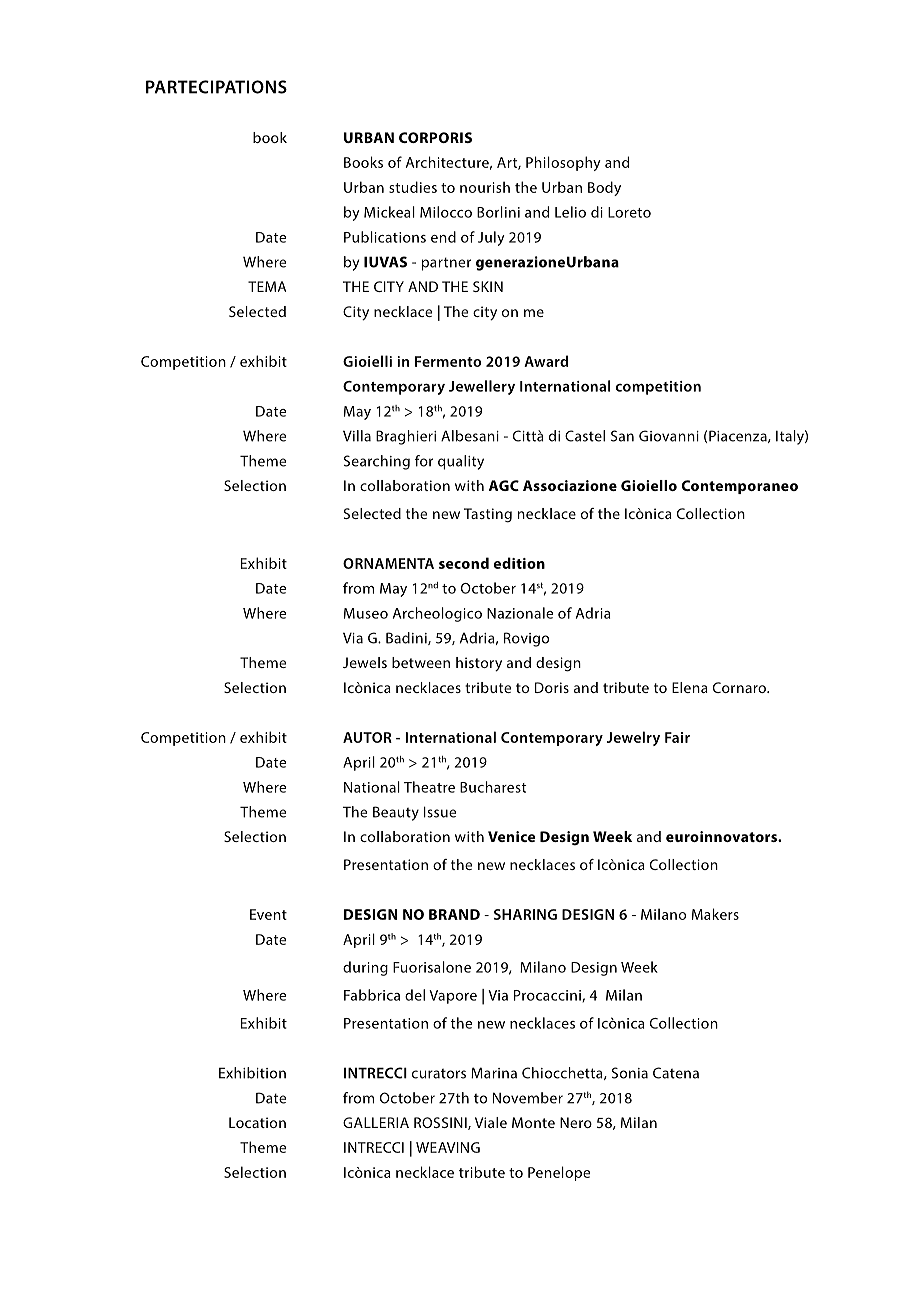 The image size is (924, 1308). What do you see at coordinates (367, 737) in the document?
I see `AUTOR` at bounding box center [367, 737].
